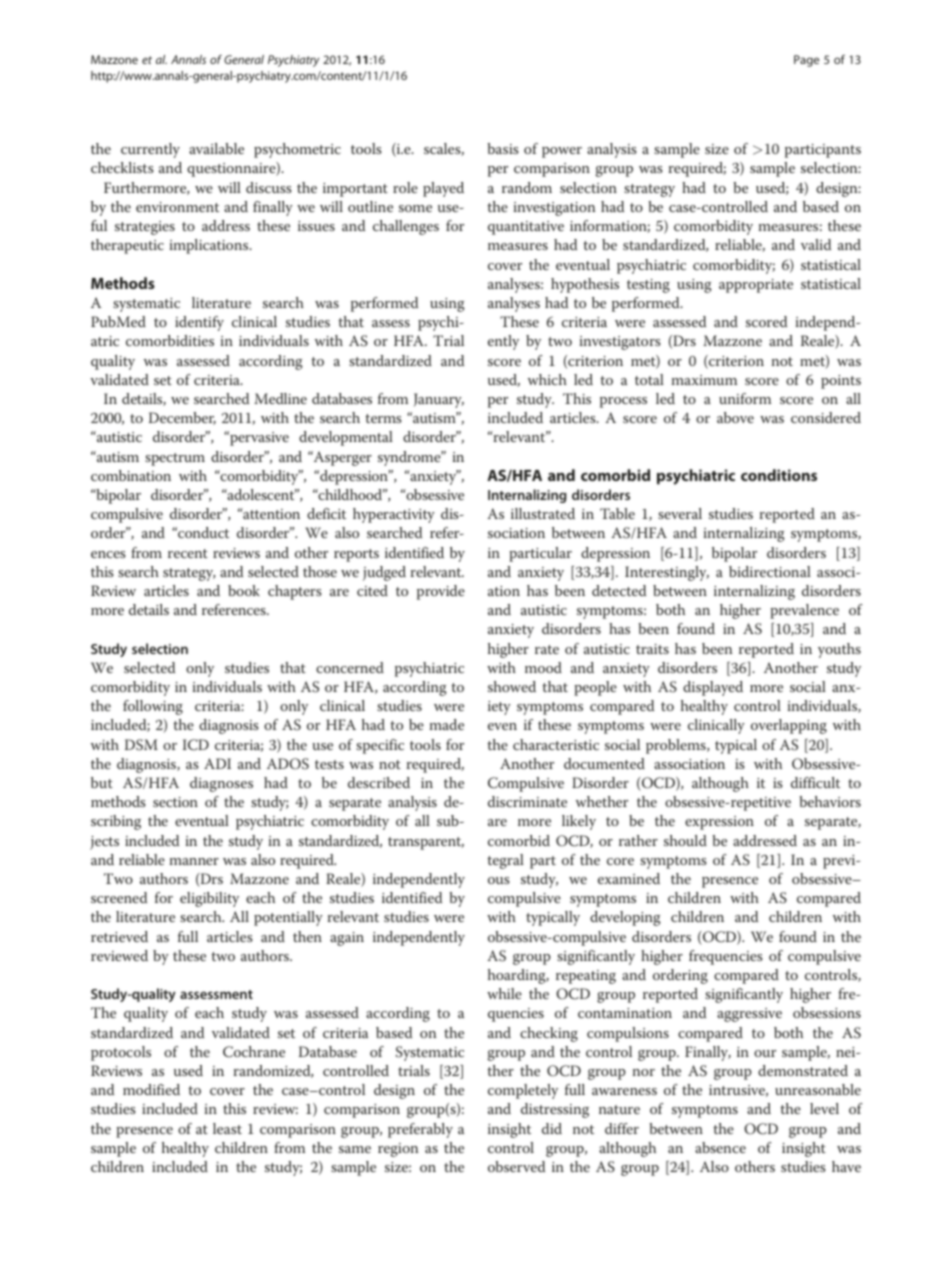 This image has width=952, height=1270. Describe the element at coordinates (804, 611) in the image. I see `prevalence` at that location.
